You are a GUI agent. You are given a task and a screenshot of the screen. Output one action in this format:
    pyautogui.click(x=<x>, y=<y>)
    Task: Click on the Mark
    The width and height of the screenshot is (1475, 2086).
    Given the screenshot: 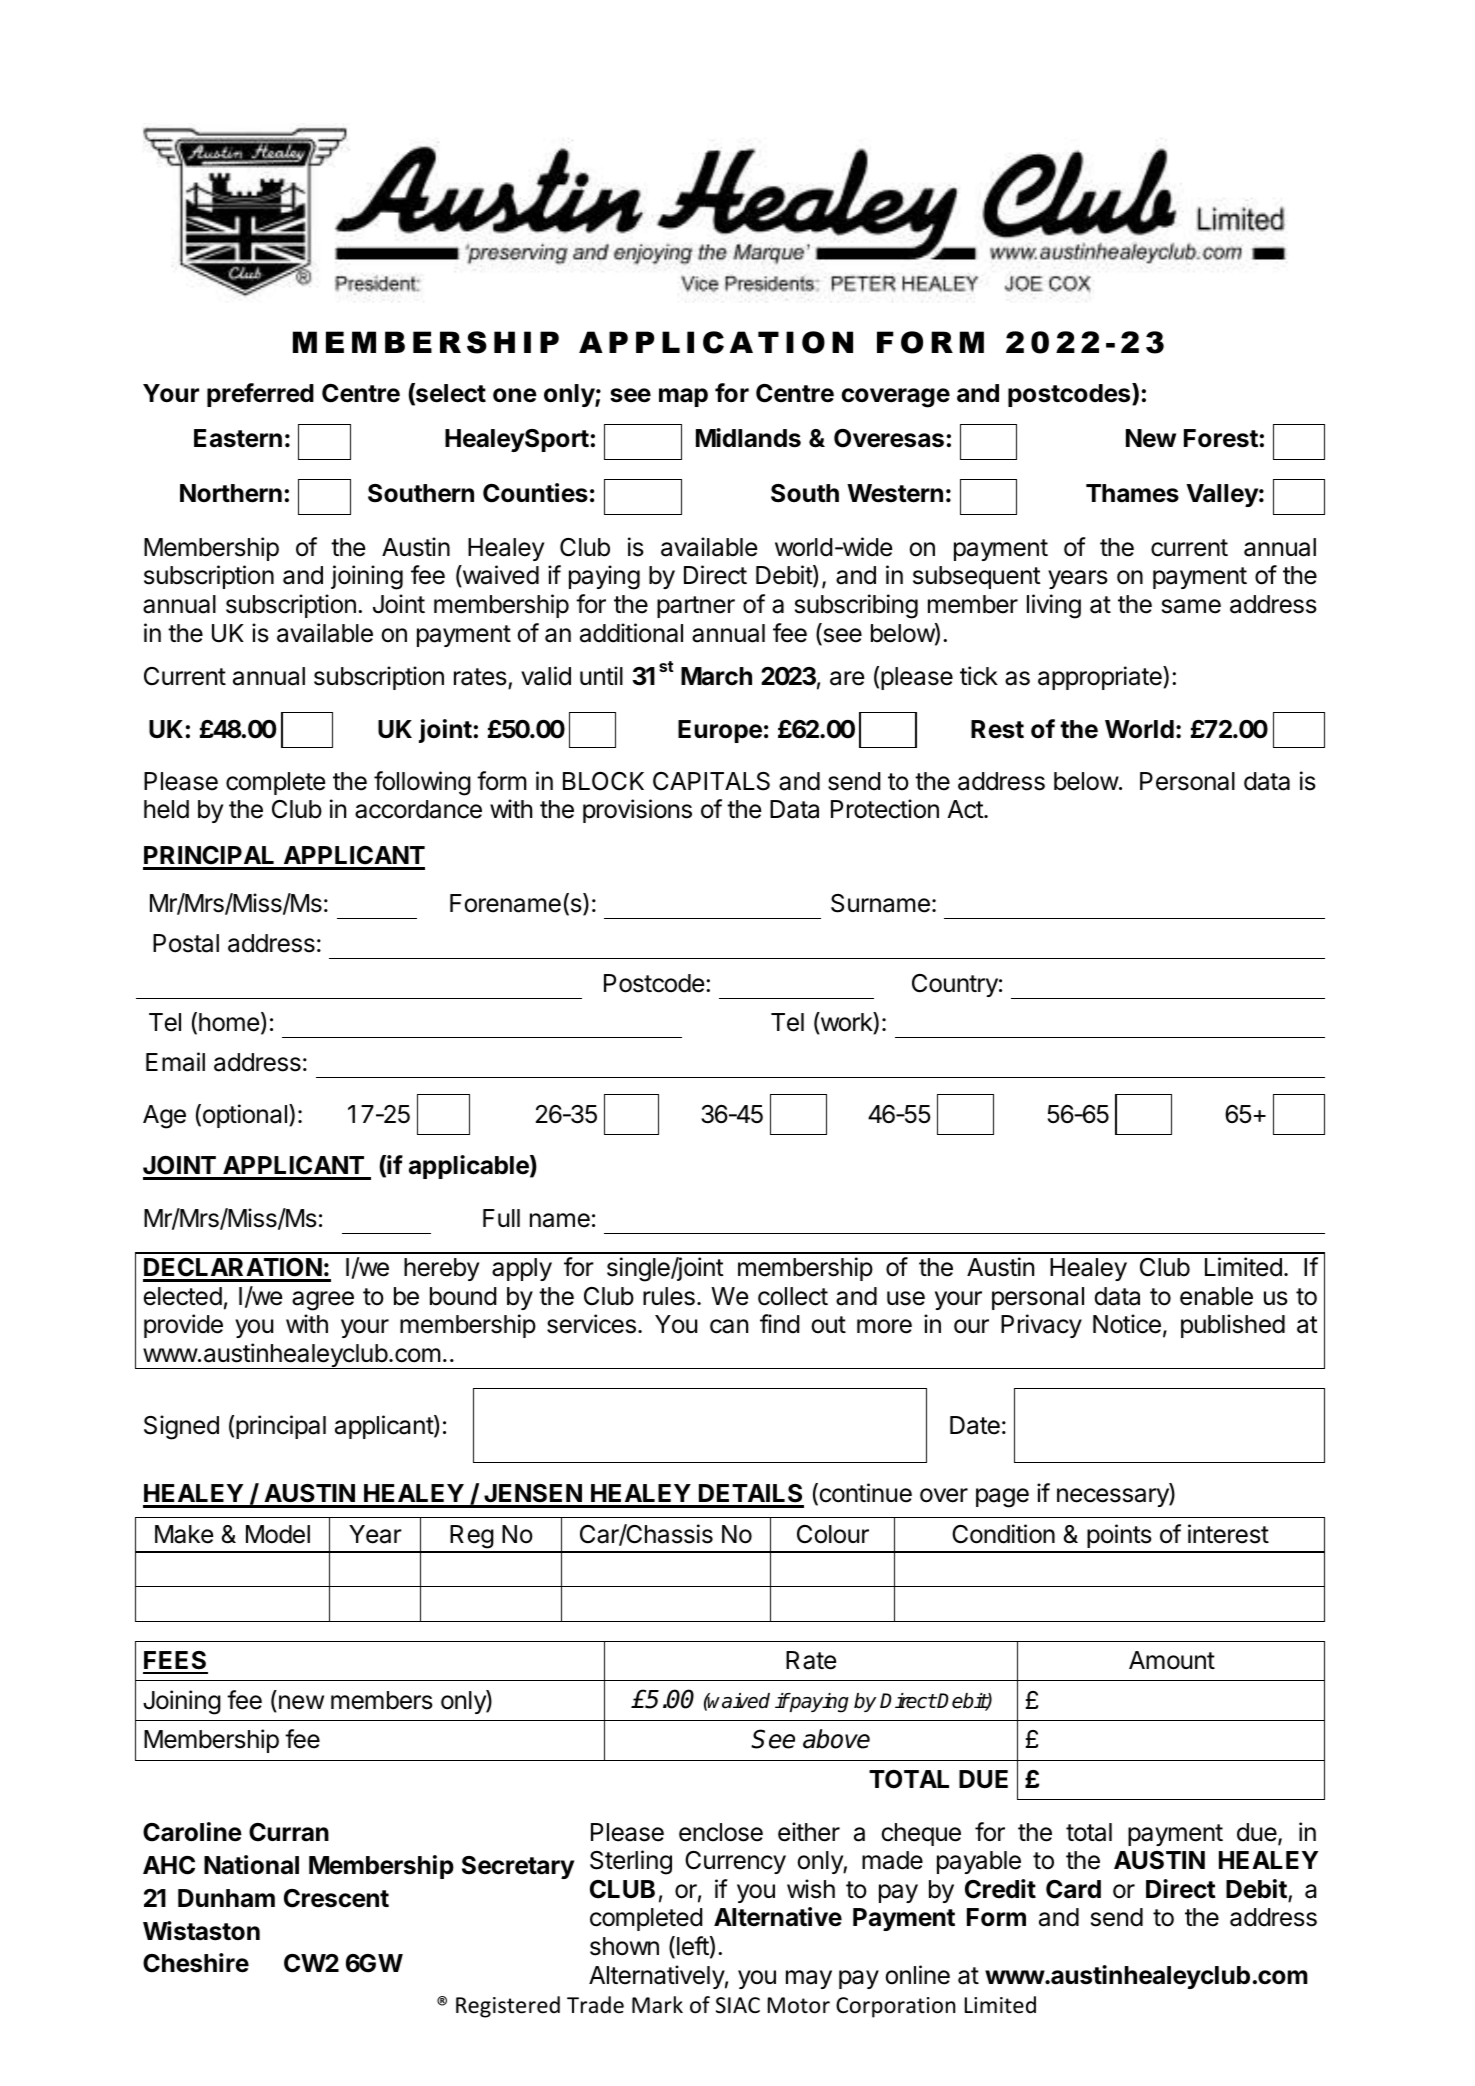 What is the action you would take?
    pyautogui.click(x=657, y=2005)
